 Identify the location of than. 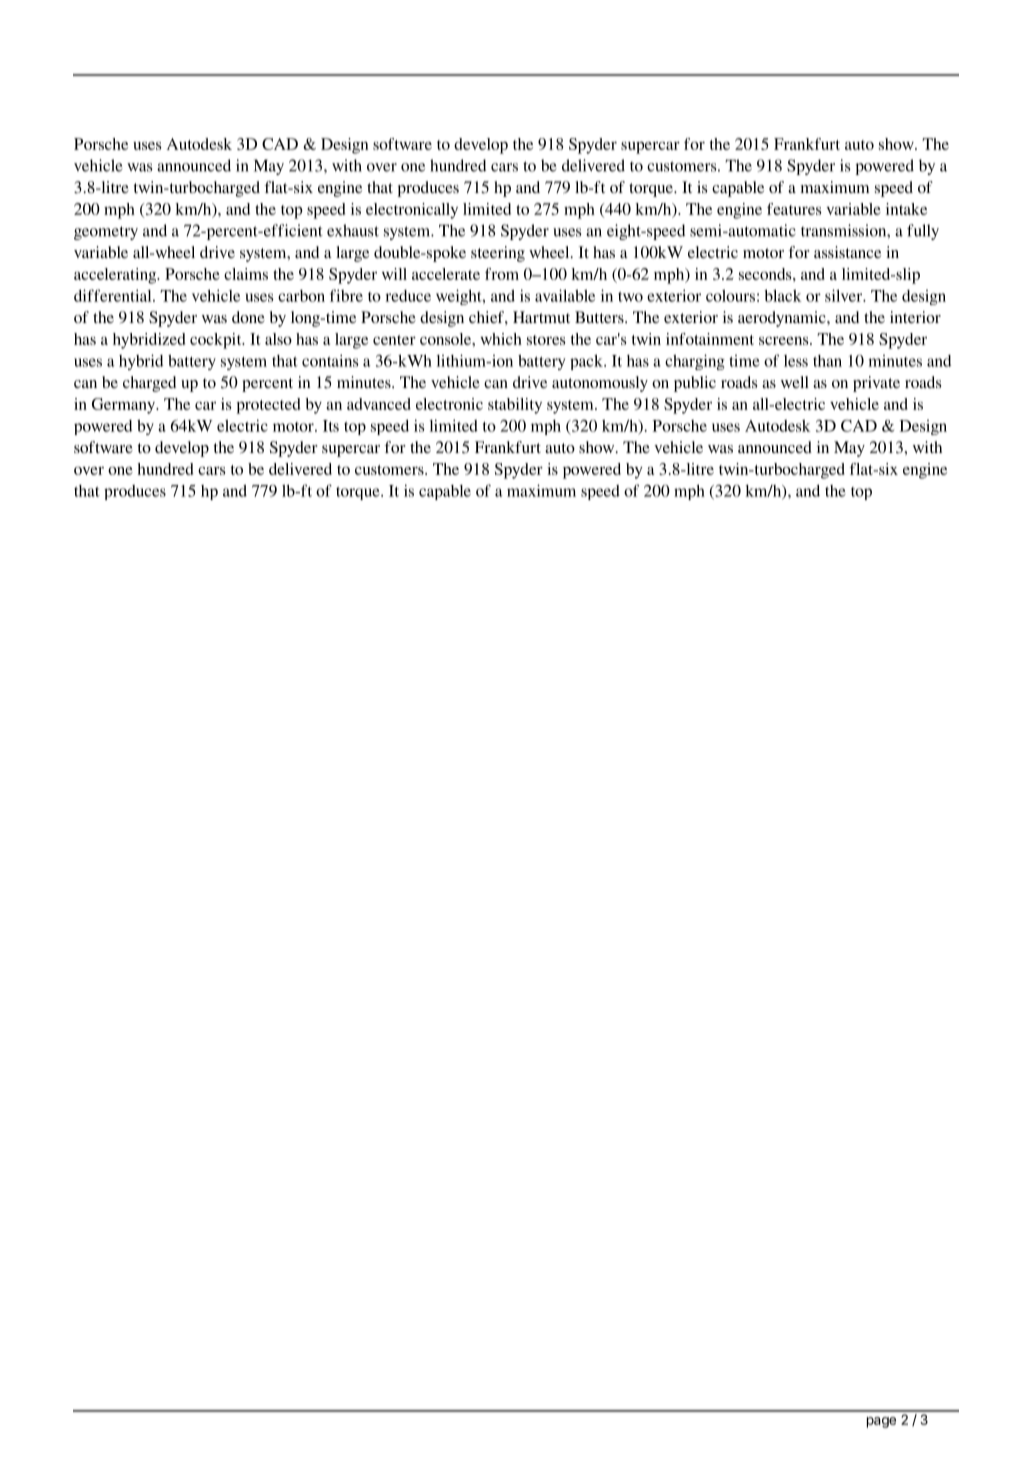
(827, 361).
